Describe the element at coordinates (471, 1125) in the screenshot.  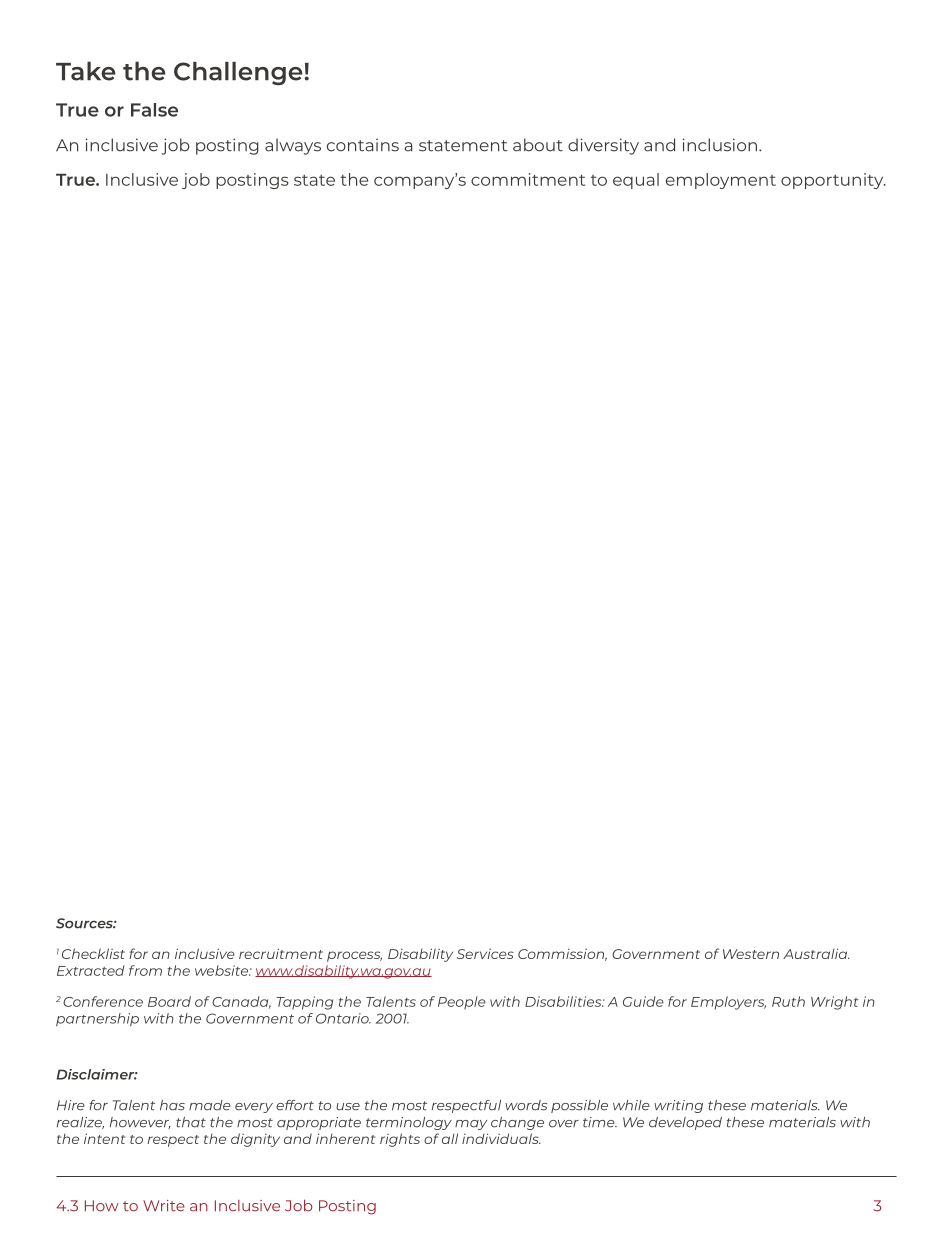
I see `may` at that location.
